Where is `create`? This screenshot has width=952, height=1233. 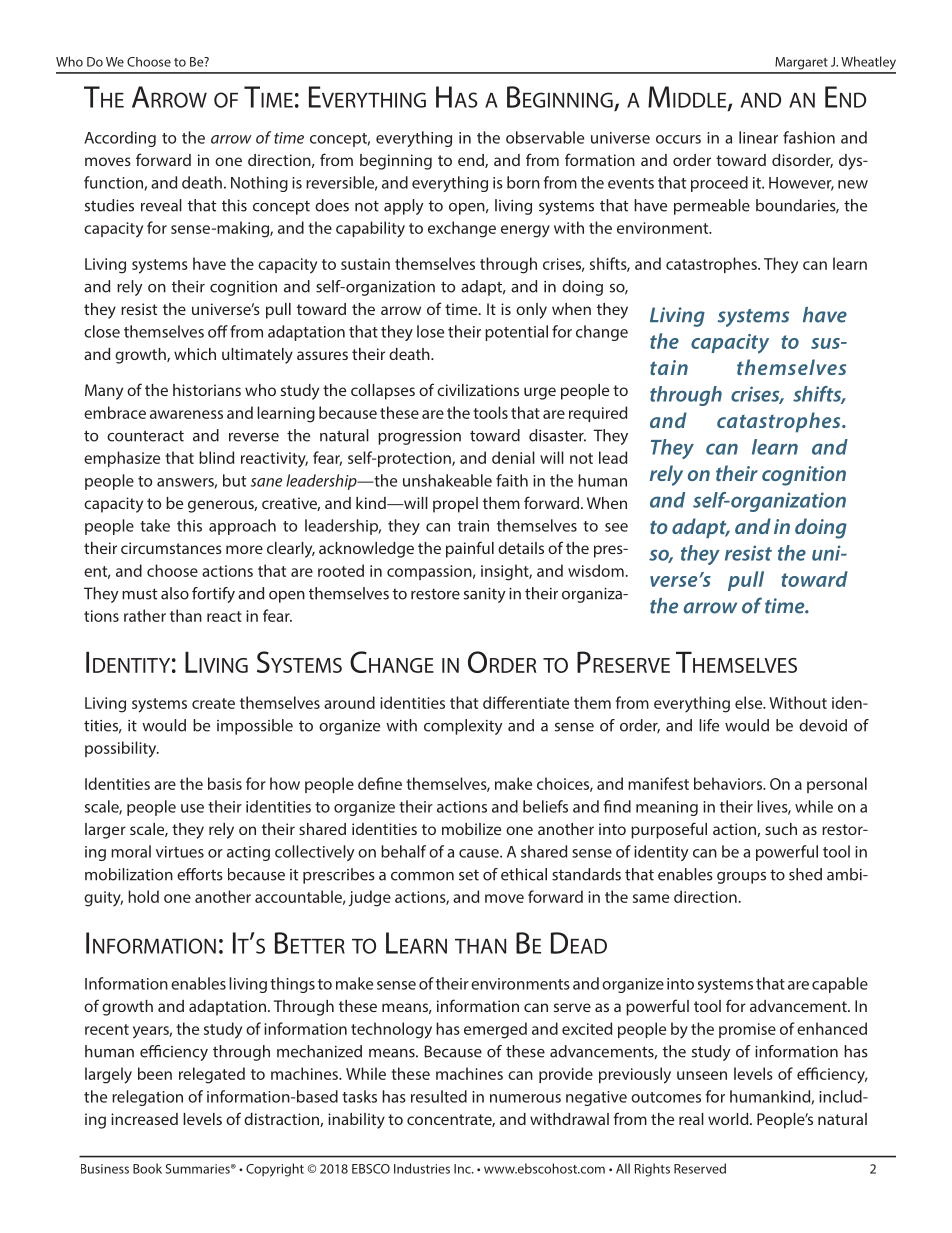 create is located at coordinates (213, 703).
